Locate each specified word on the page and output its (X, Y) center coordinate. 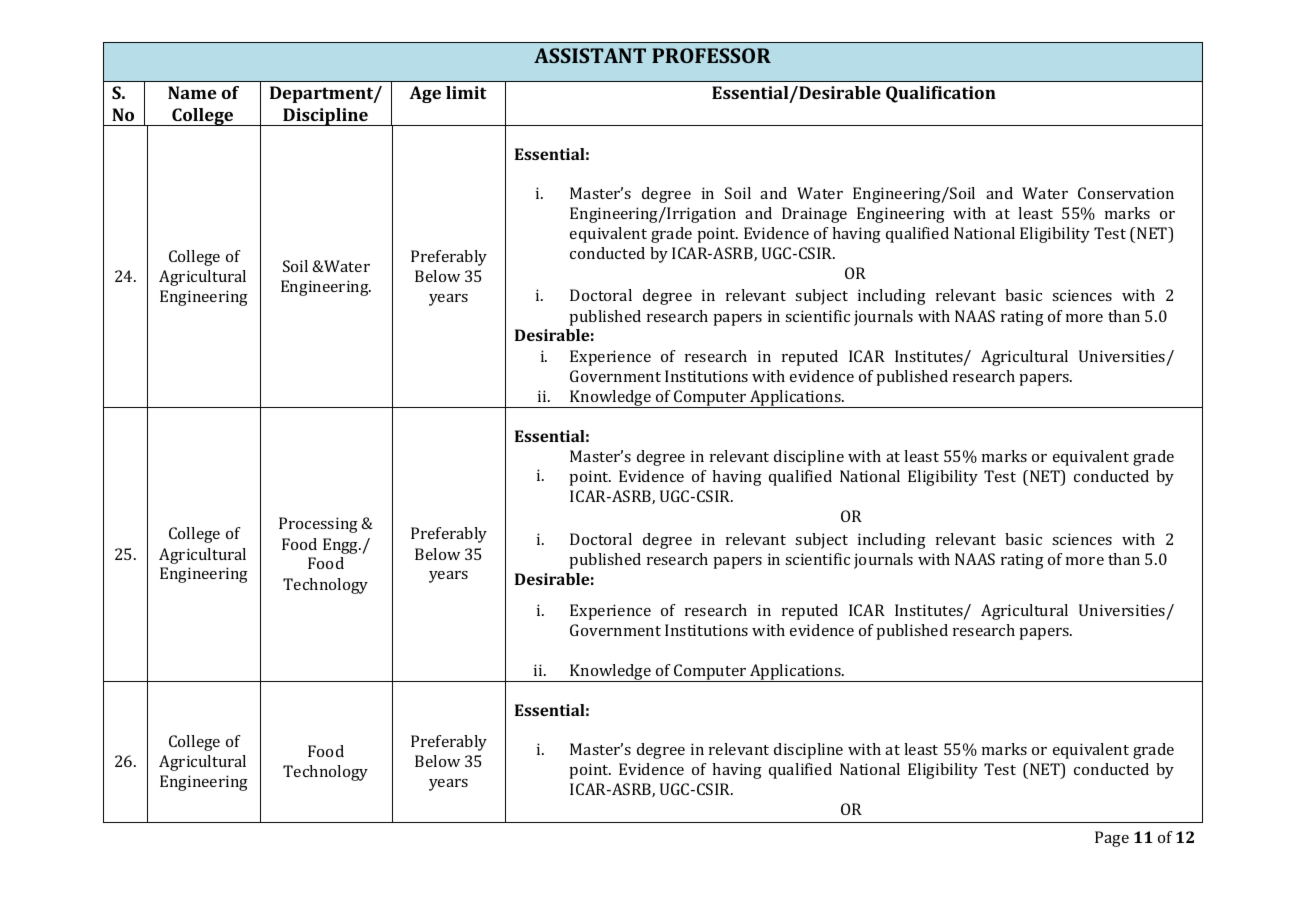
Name (192, 92)
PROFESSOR (711, 55)
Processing (318, 525)
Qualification (941, 94)
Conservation (1126, 193)
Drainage (814, 215)
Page (1112, 839)
